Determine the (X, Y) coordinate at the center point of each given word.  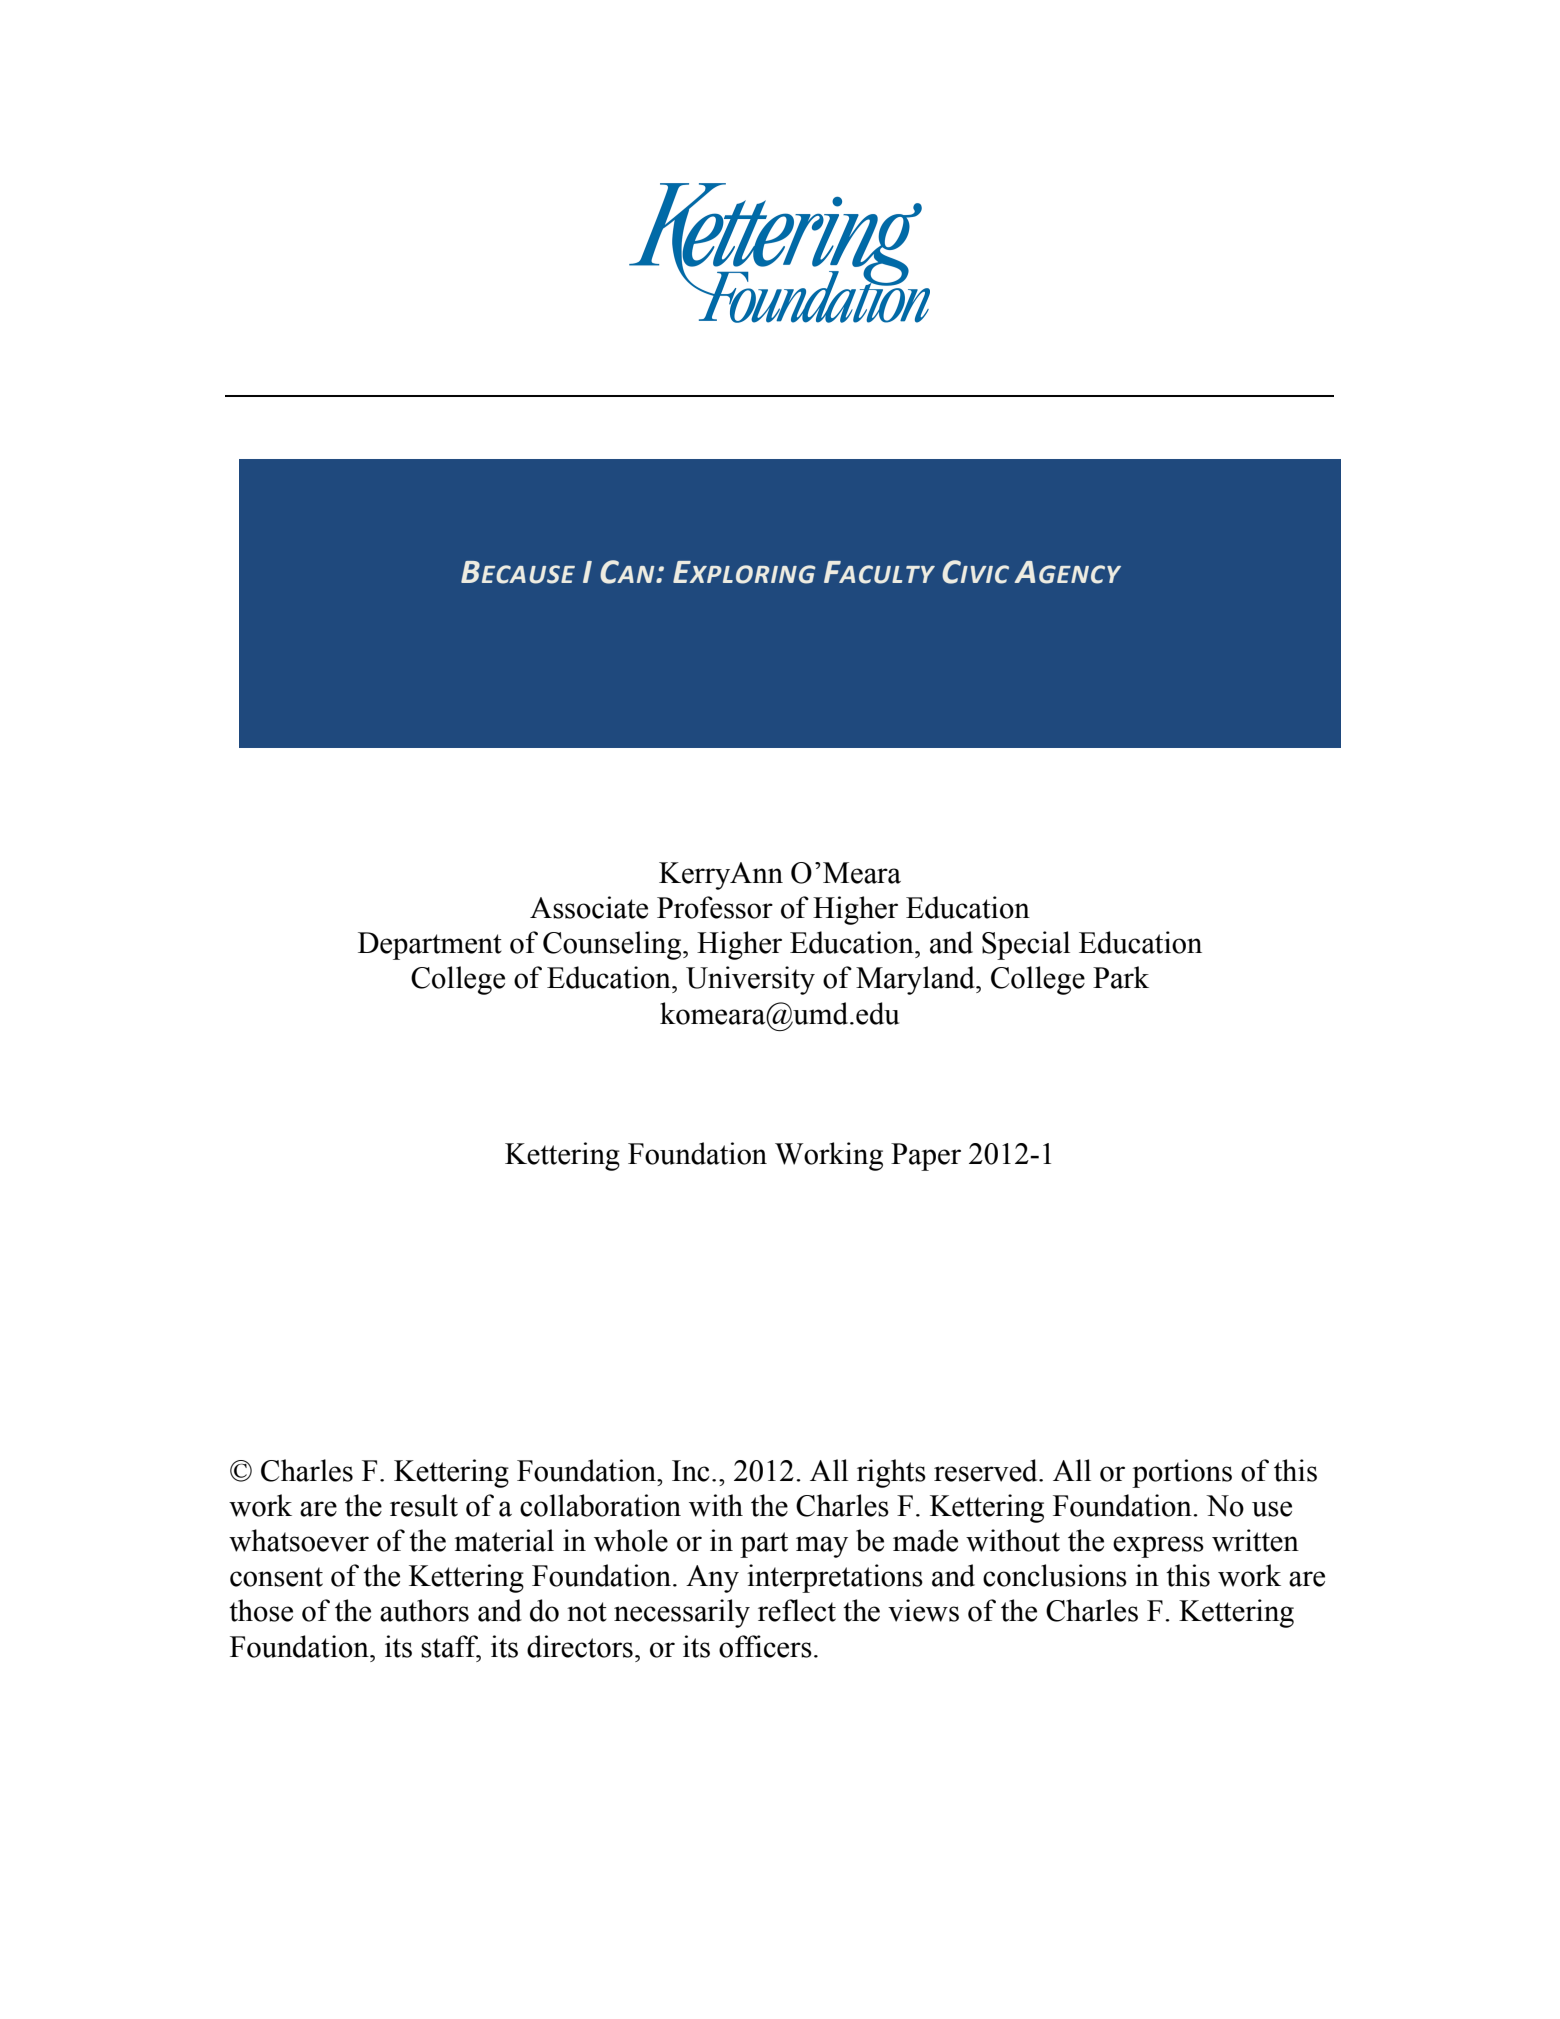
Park (1121, 977)
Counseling (613, 945)
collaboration (600, 1505)
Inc (691, 1471)
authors (424, 1610)
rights (891, 1473)
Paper (926, 1157)
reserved (987, 1470)
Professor (715, 907)
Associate (589, 907)
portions (1182, 1473)
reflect (797, 1610)
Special (1026, 945)
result (424, 1505)
